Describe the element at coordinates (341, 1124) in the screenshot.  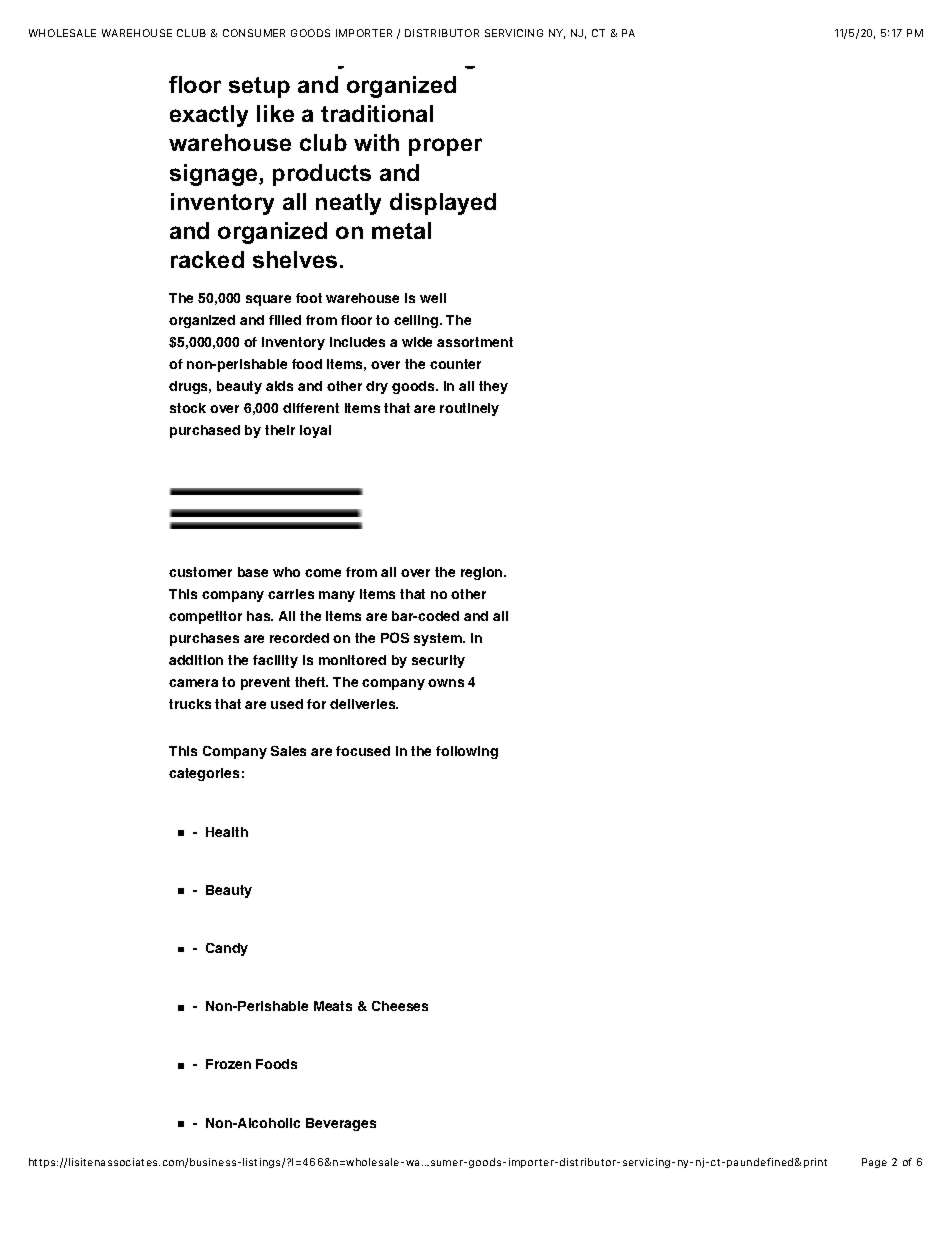
I see `Beverages` at that location.
